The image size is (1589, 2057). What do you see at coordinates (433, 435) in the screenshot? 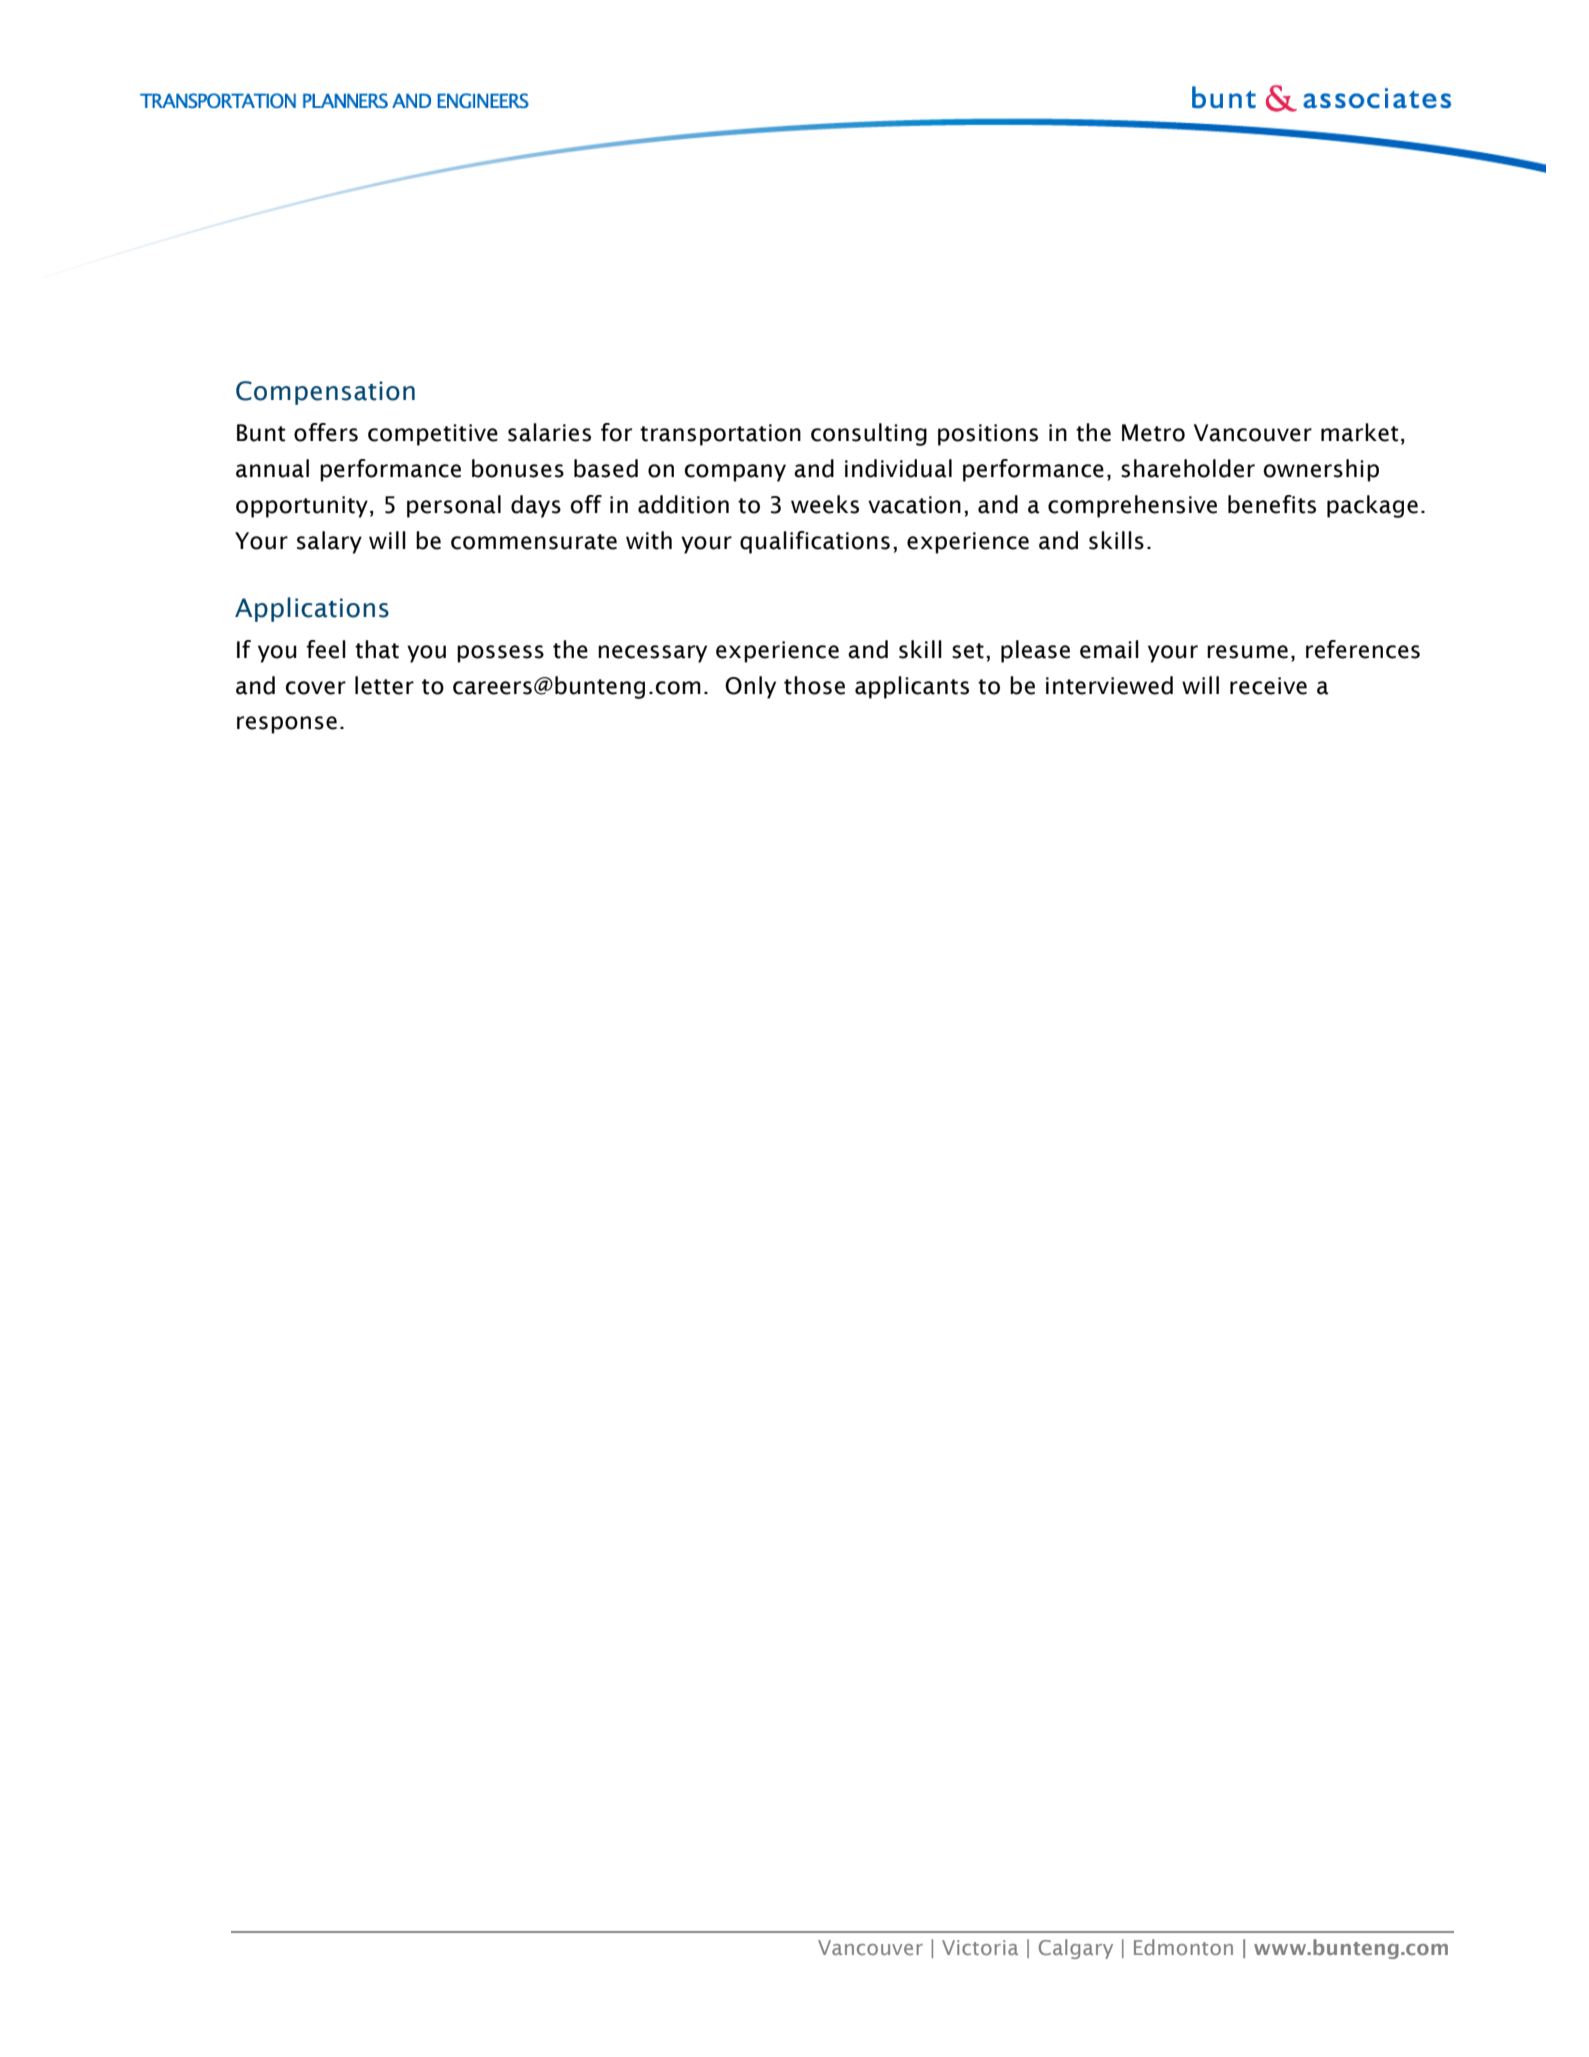
I see `competitive` at bounding box center [433, 435].
